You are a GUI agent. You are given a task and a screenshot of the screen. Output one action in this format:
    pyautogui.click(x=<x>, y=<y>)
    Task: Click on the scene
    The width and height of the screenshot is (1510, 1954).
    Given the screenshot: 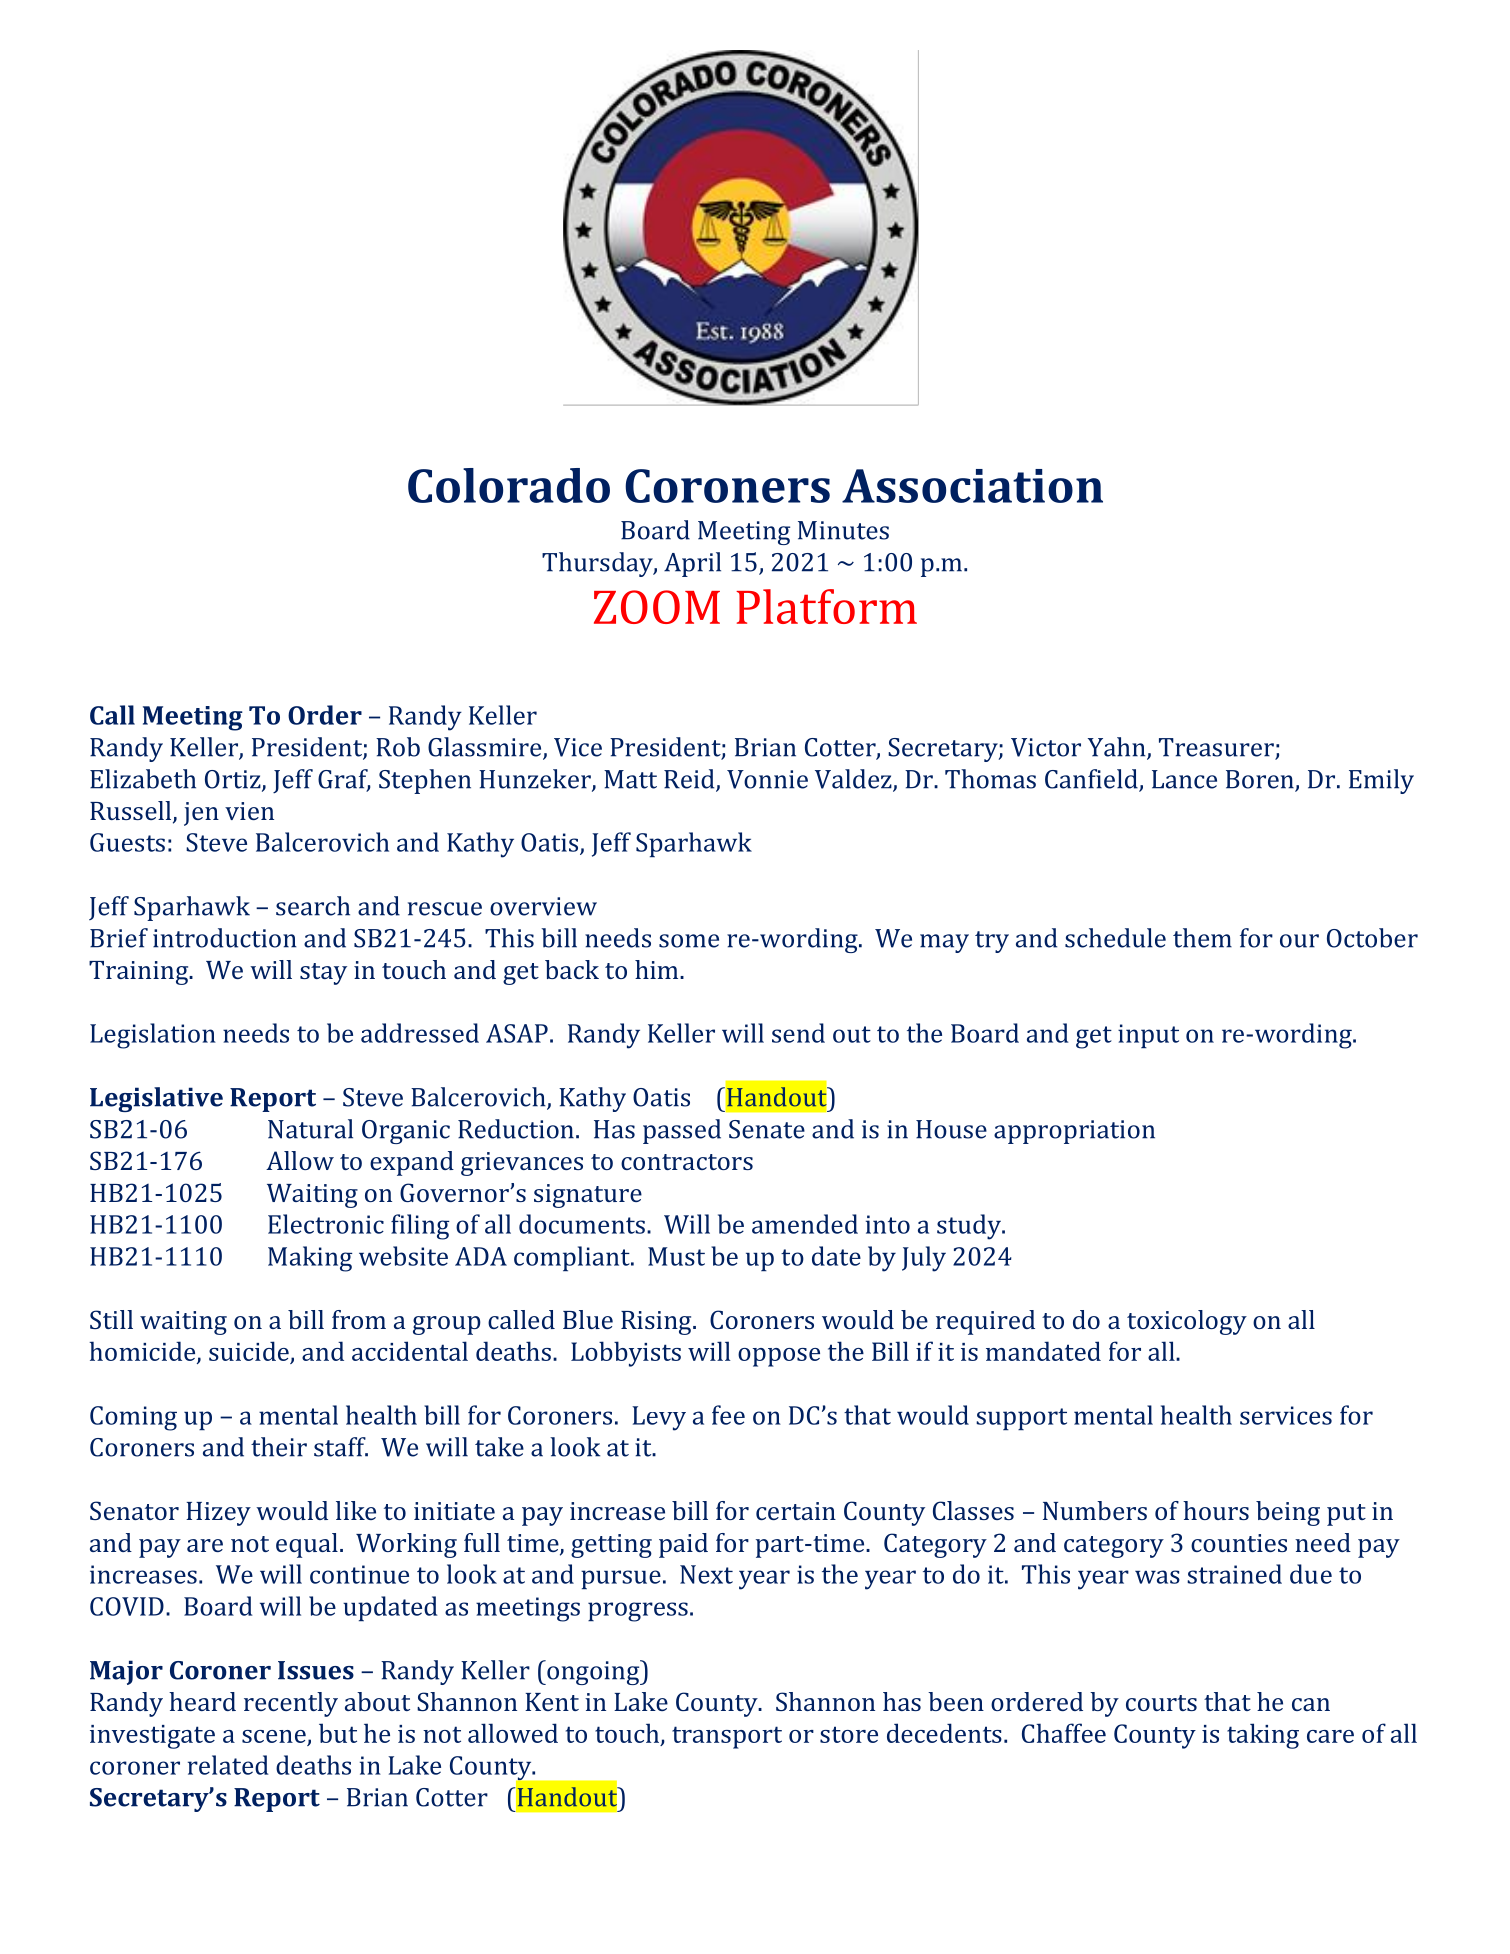 What is the action you would take?
    pyautogui.click(x=275, y=1738)
